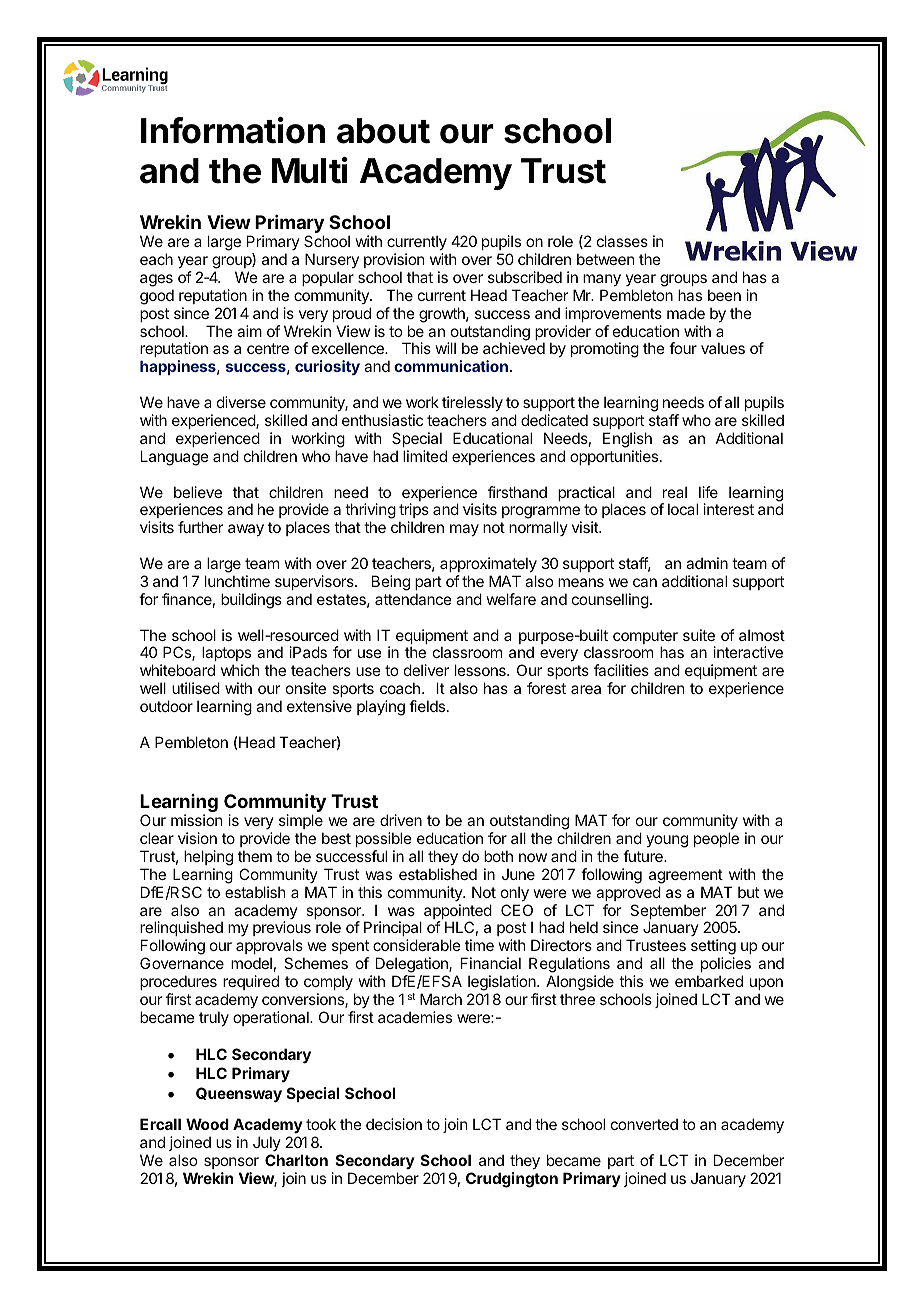 The image size is (924, 1308). What do you see at coordinates (233, 130) in the screenshot?
I see `Information` at bounding box center [233, 130].
